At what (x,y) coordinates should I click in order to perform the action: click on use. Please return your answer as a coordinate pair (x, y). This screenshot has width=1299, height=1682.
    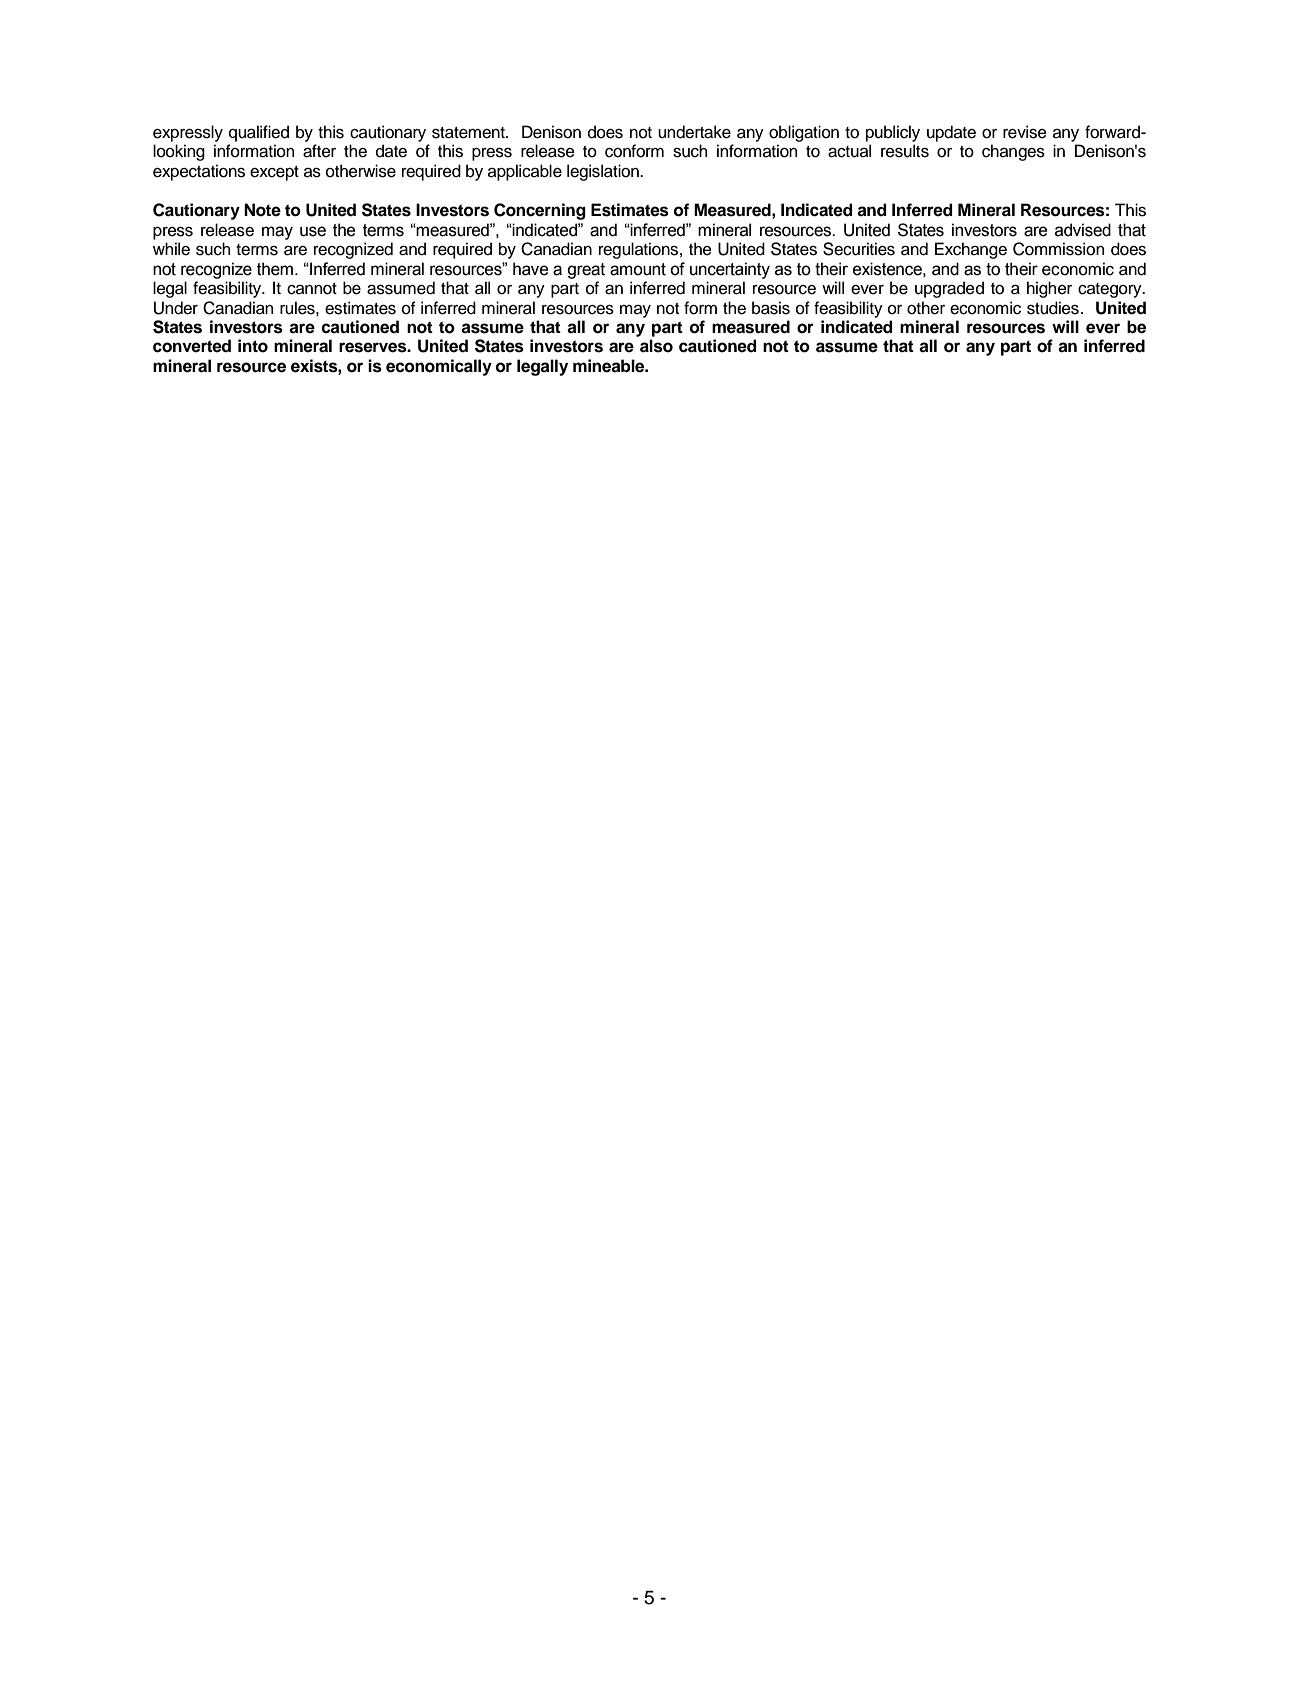
    Looking at the image, I should click on (313, 231).
